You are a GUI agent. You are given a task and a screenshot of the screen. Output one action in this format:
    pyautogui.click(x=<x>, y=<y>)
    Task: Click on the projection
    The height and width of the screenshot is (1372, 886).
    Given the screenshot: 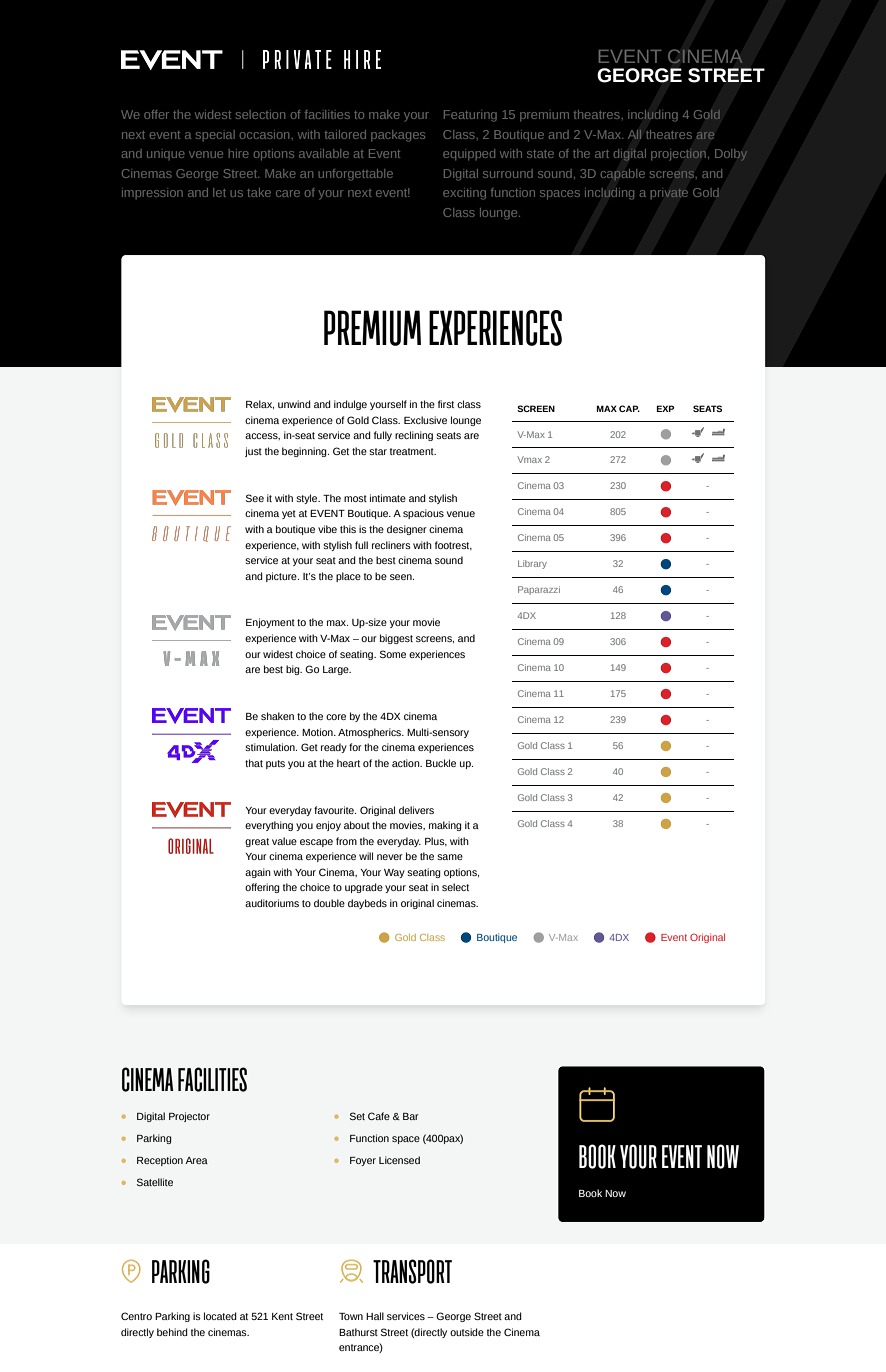 What is the action you would take?
    pyautogui.click(x=678, y=155)
